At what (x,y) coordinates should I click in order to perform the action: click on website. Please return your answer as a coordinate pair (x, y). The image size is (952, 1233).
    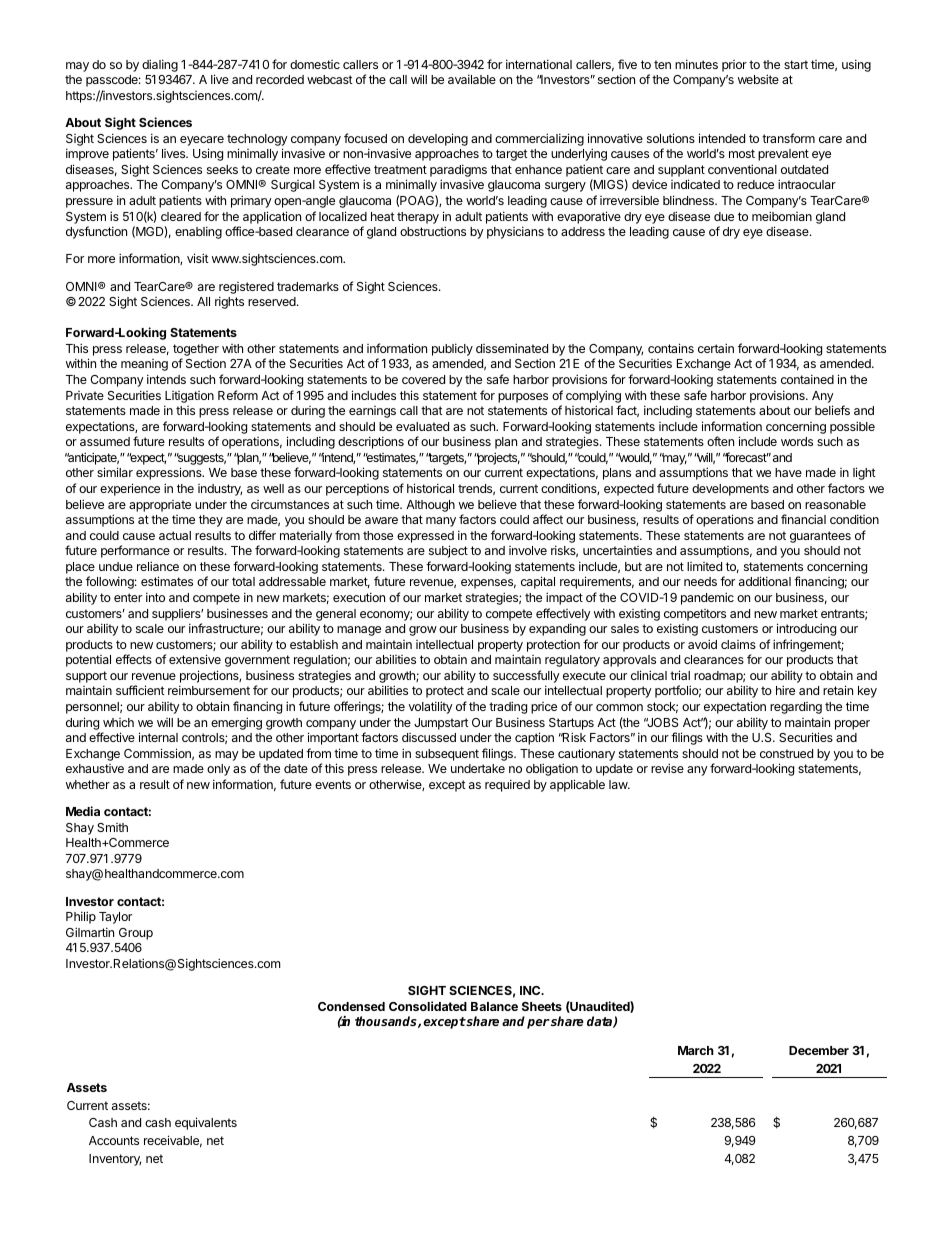
    Looking at the image, I should click on (758, 79).
